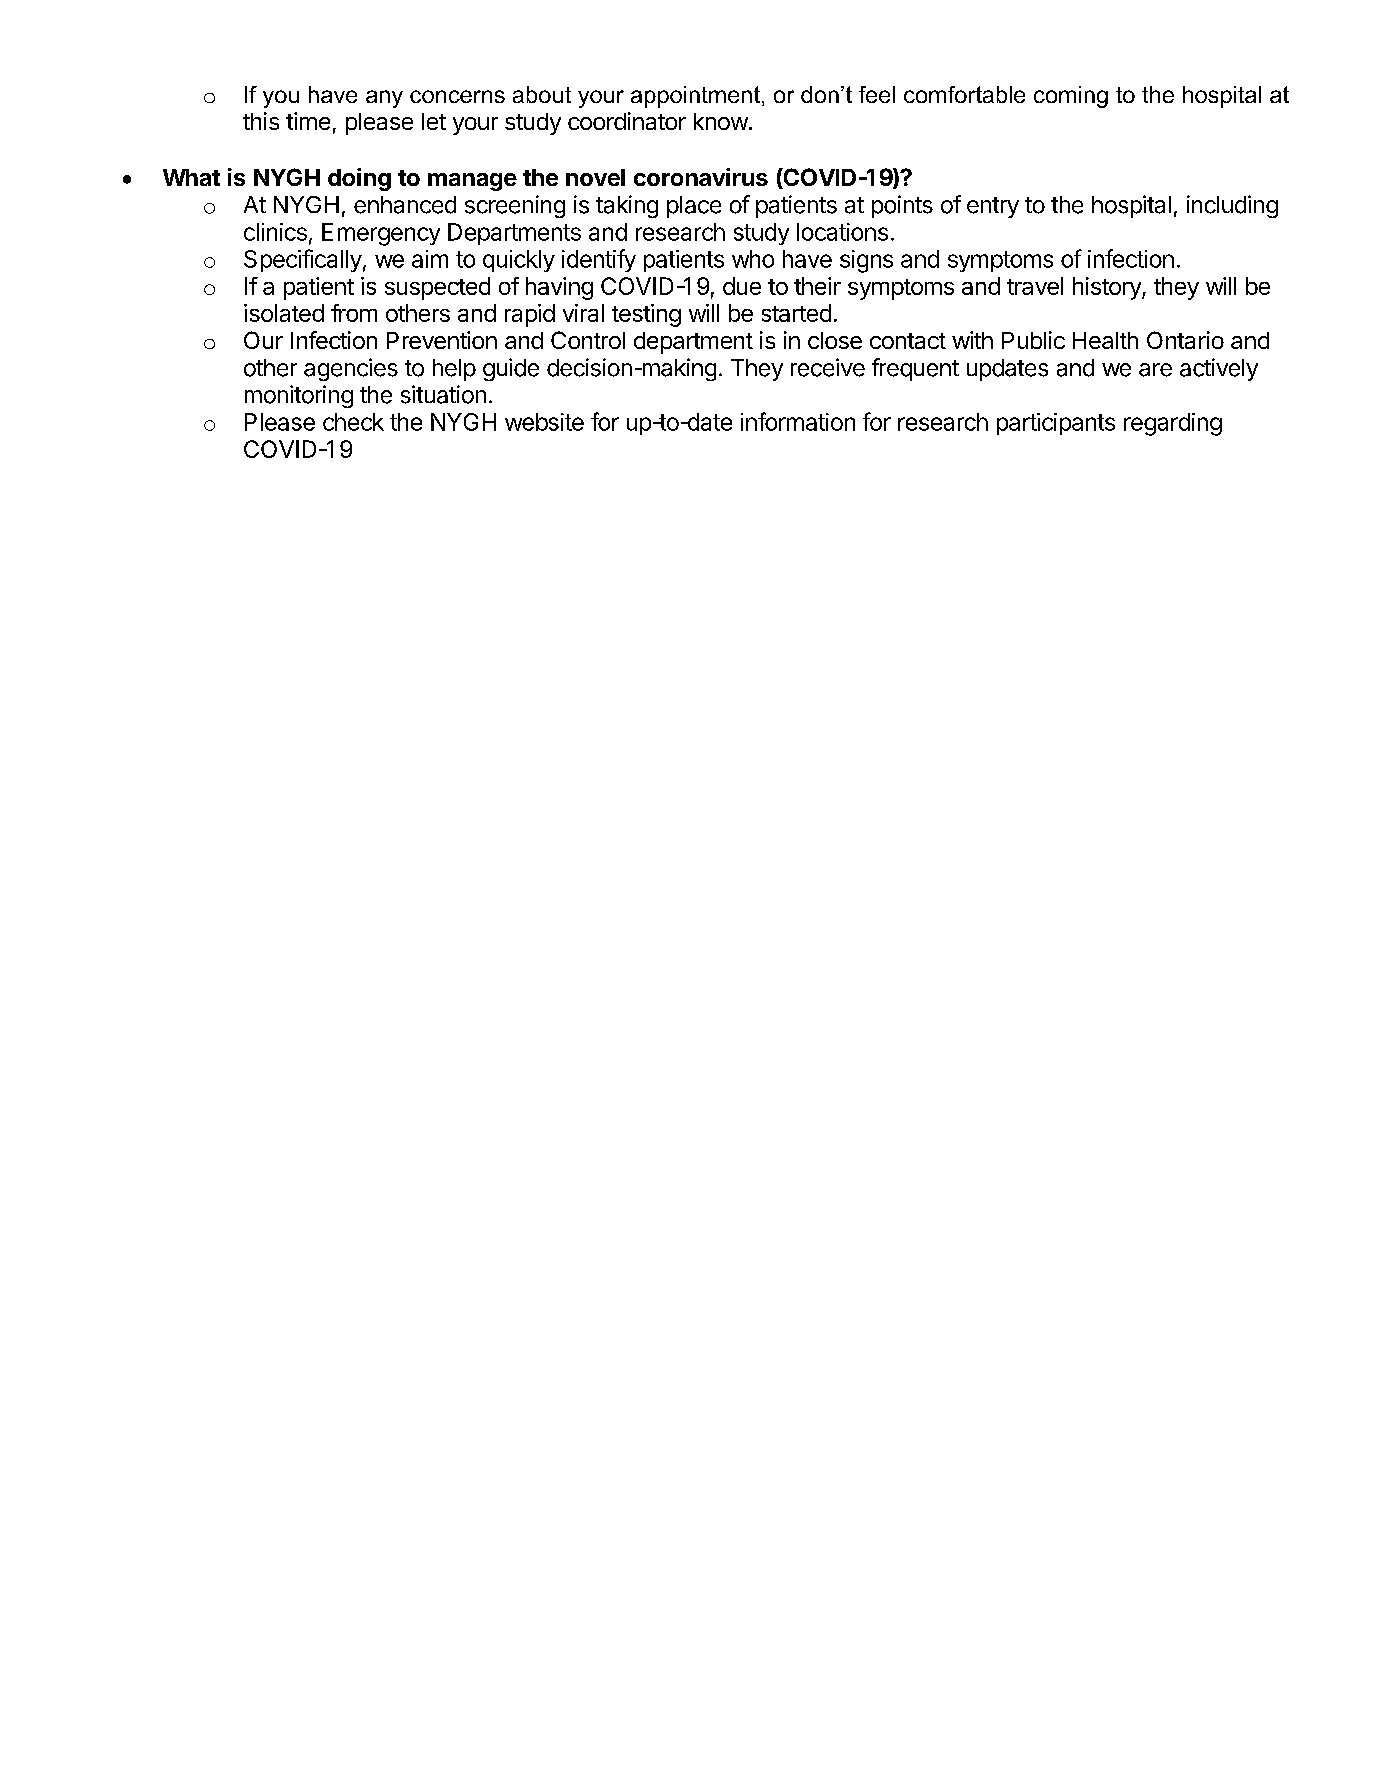 The width and height of the screenshot is (1376, 1781). I want to click on close, so click(835, 340).
